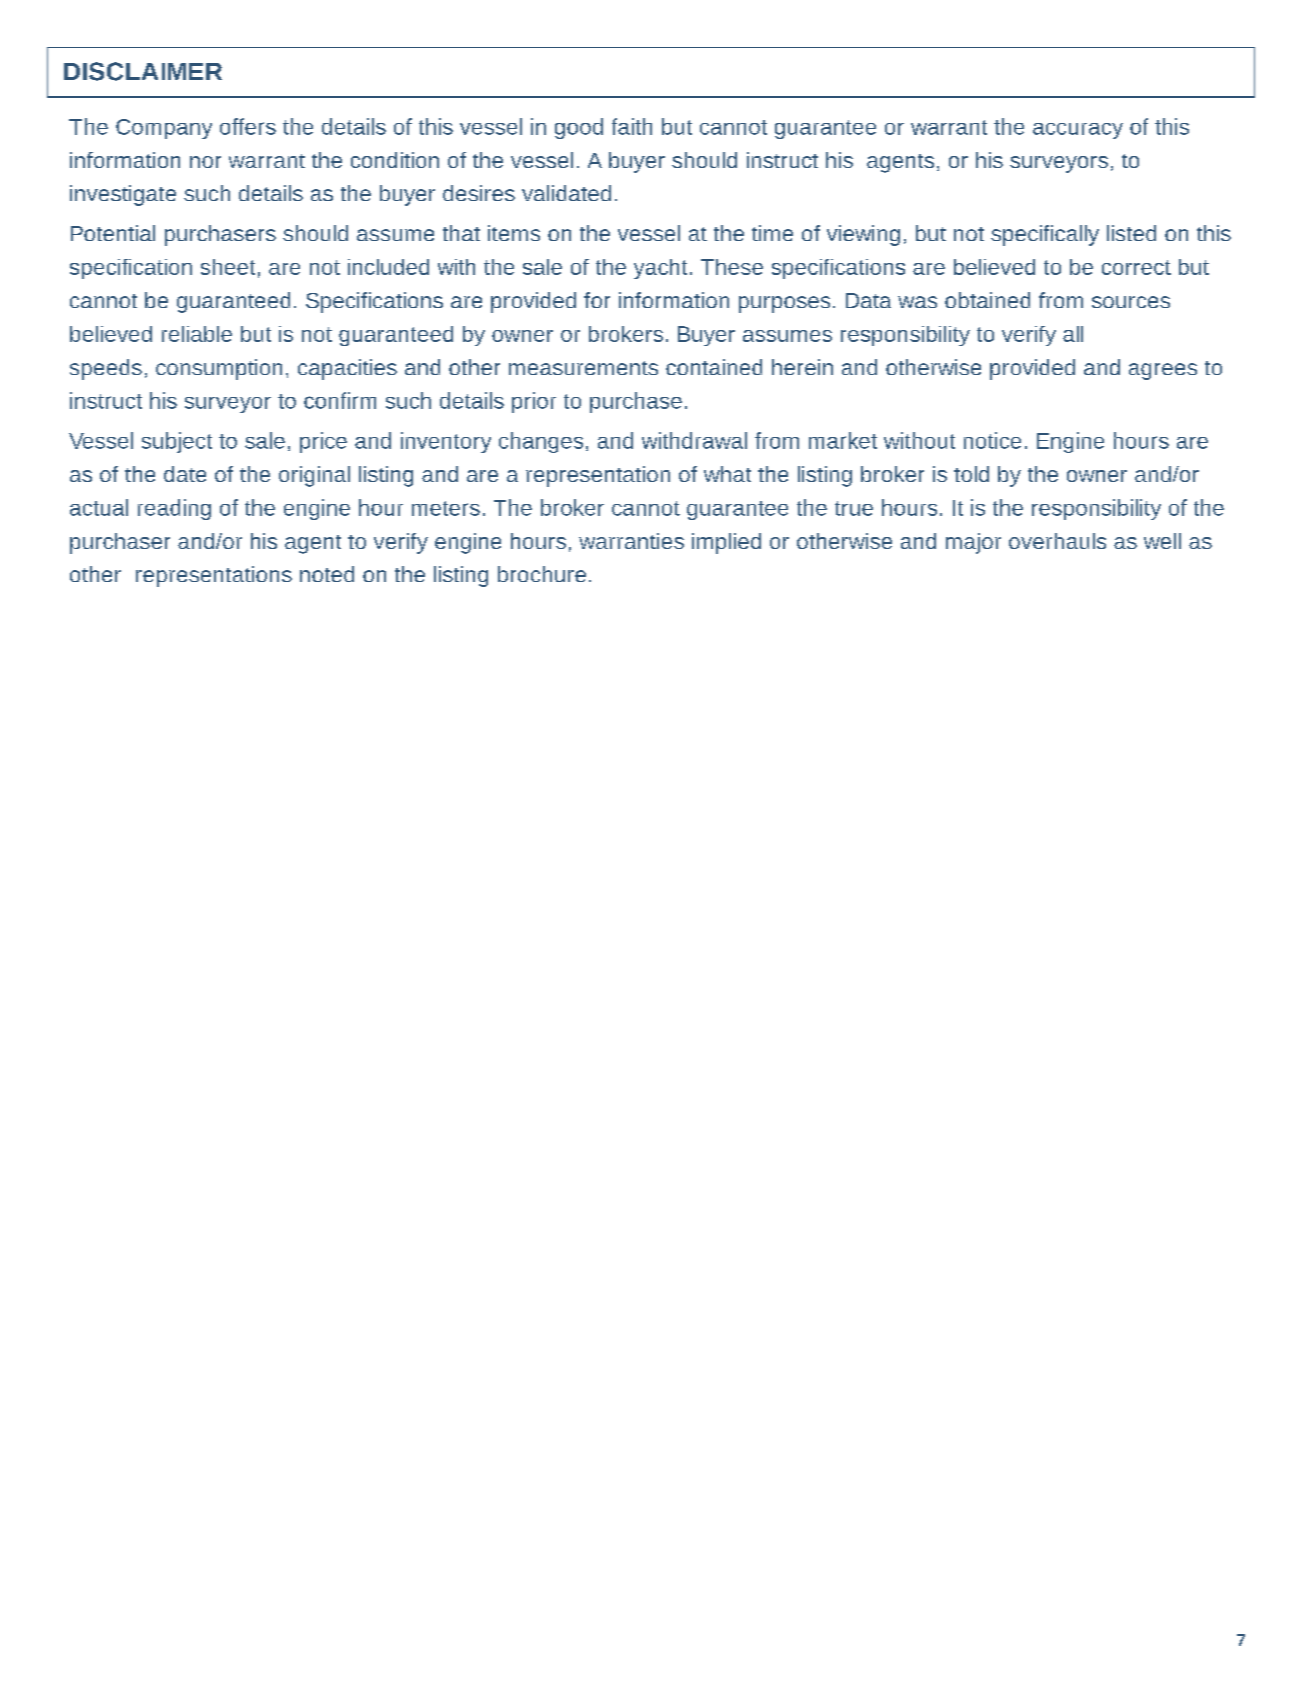 This document has width=1300, height=1682. I want to click on DISCLAIMER, so click(143, 71).
